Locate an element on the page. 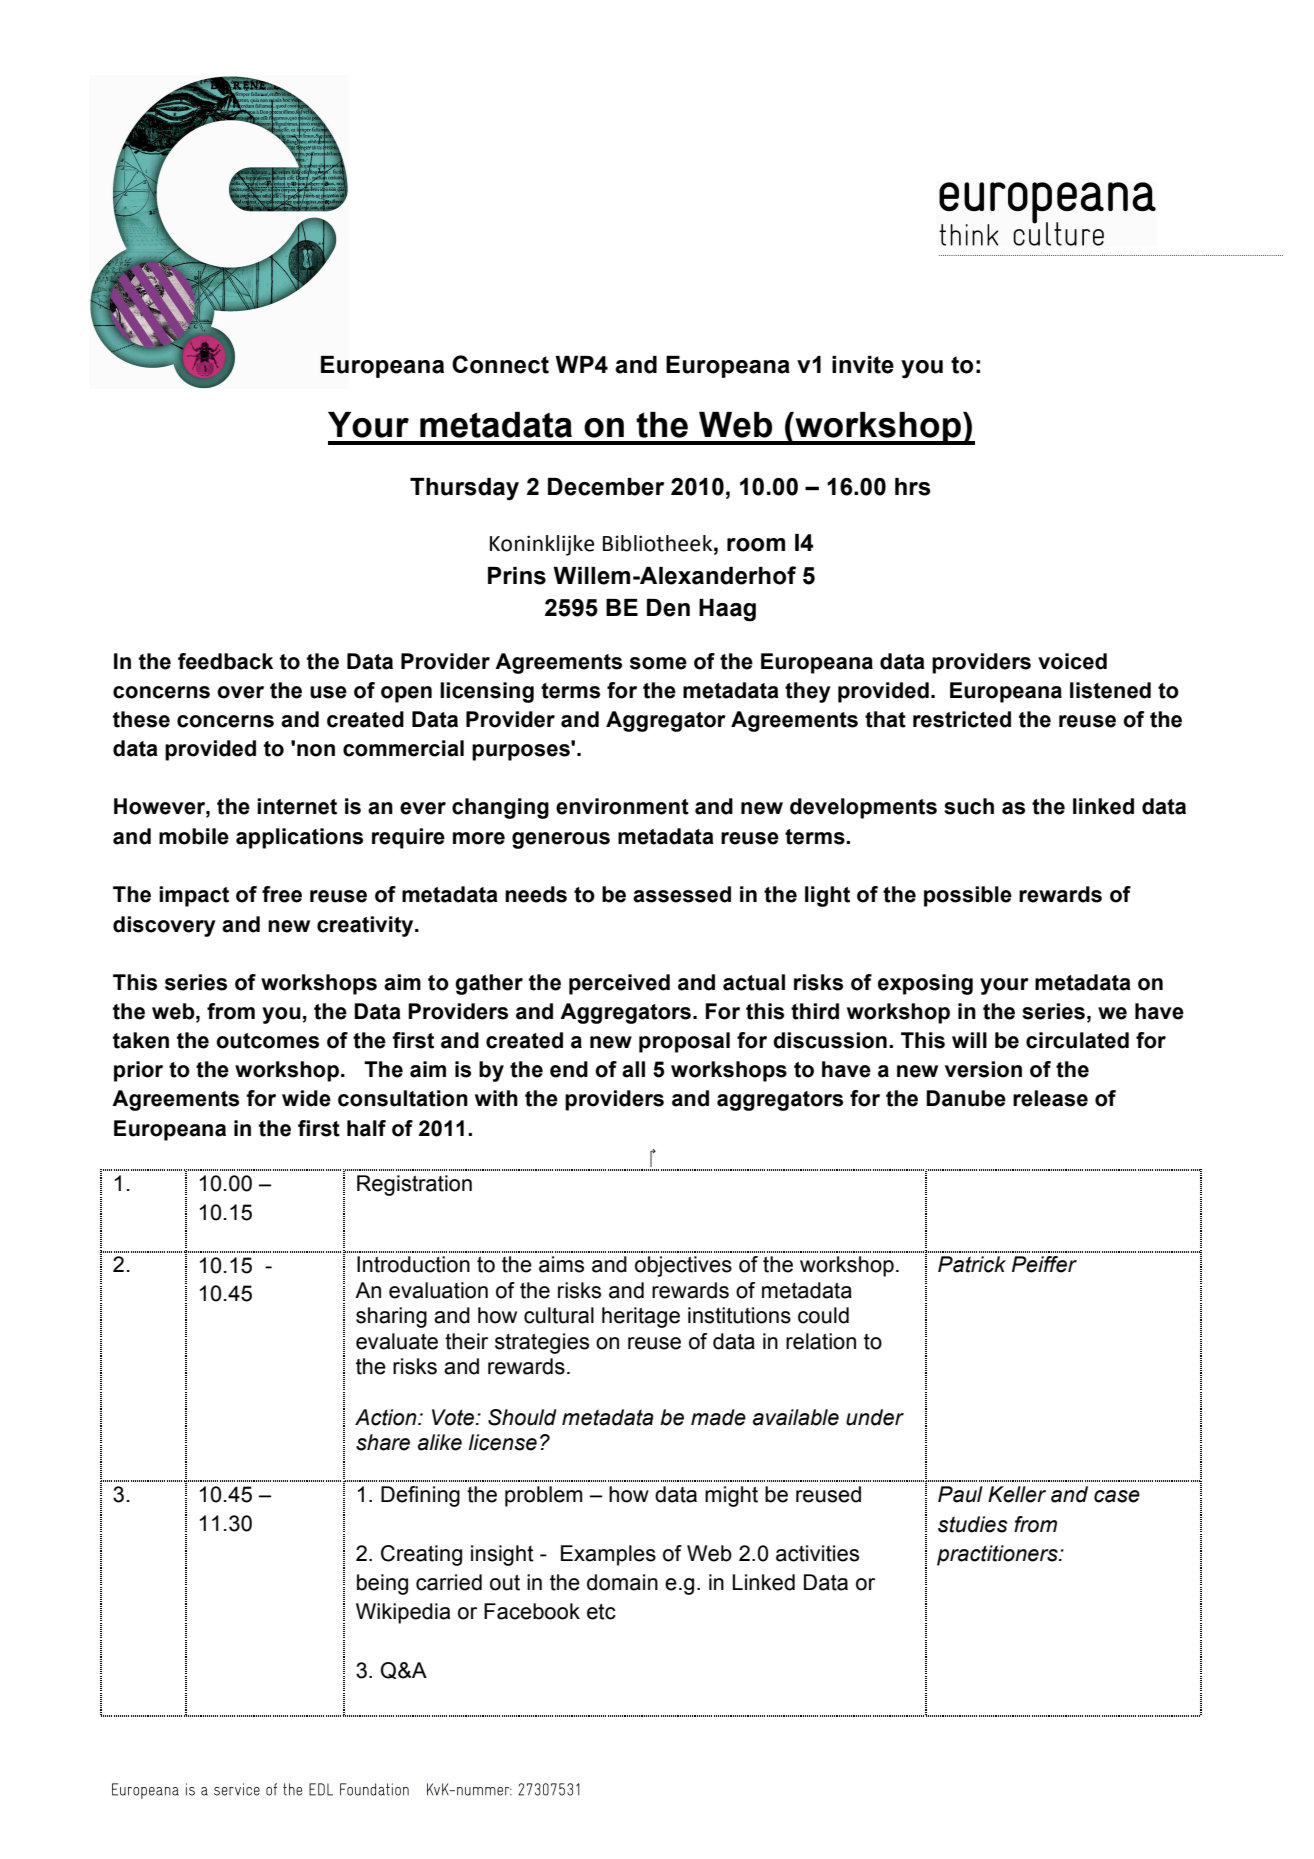  Thursday is located at coordinates (464, 489).
